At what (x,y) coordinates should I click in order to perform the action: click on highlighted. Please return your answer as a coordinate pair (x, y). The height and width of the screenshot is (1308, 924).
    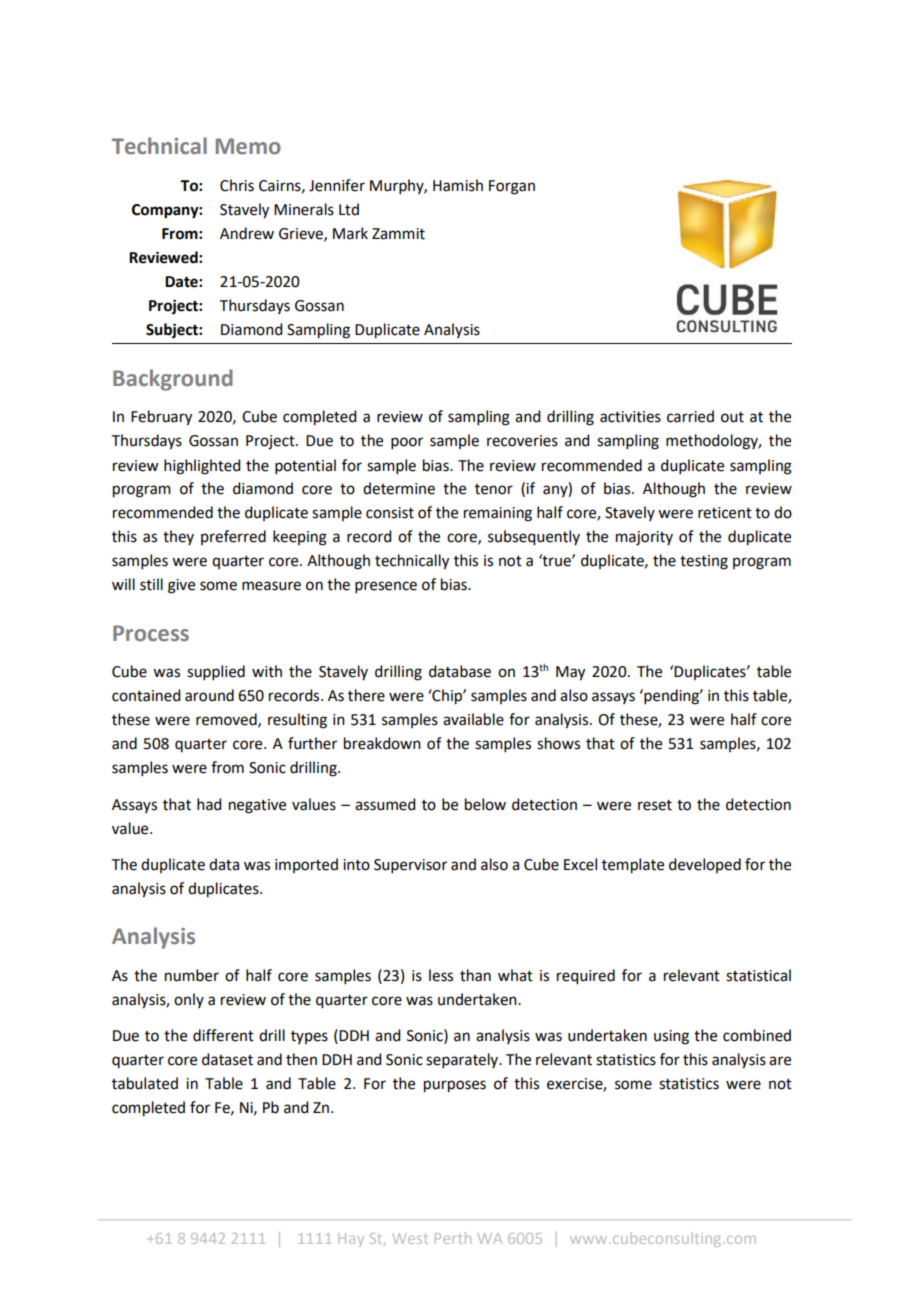
    Looking at the image, I should click on (202, 467).
